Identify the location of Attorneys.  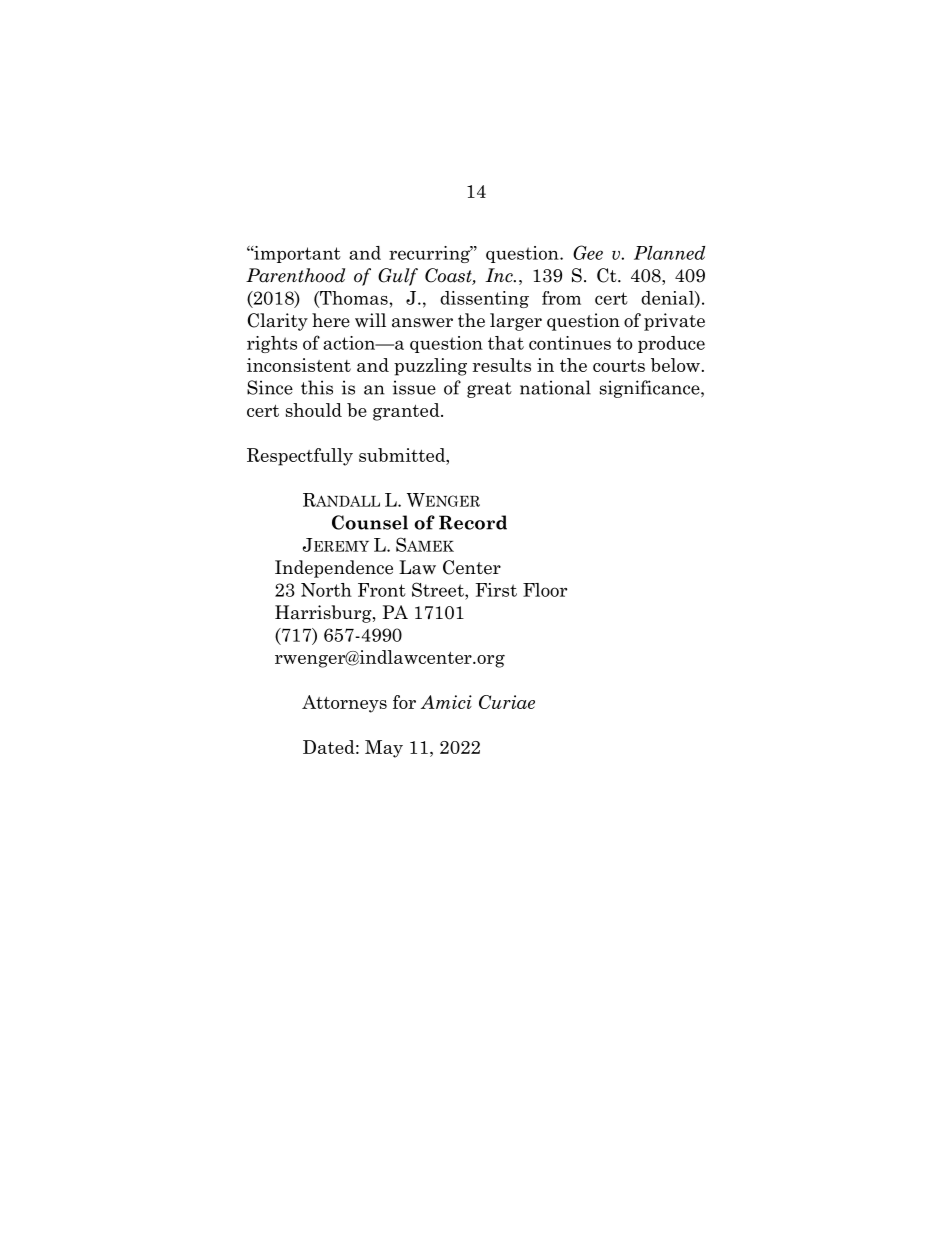
(344, 704).
